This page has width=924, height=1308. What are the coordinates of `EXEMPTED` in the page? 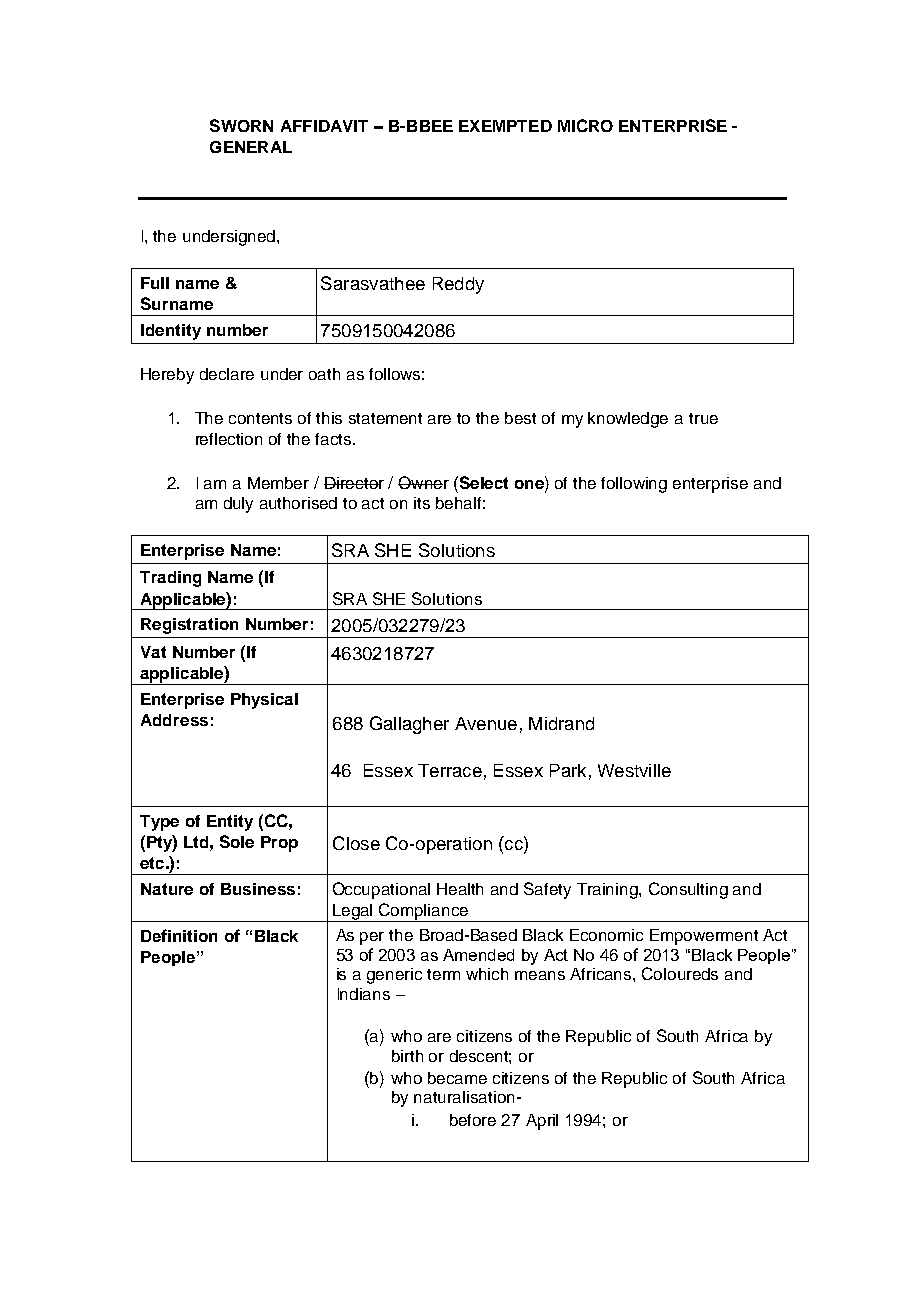 It's located at (505, 126).
